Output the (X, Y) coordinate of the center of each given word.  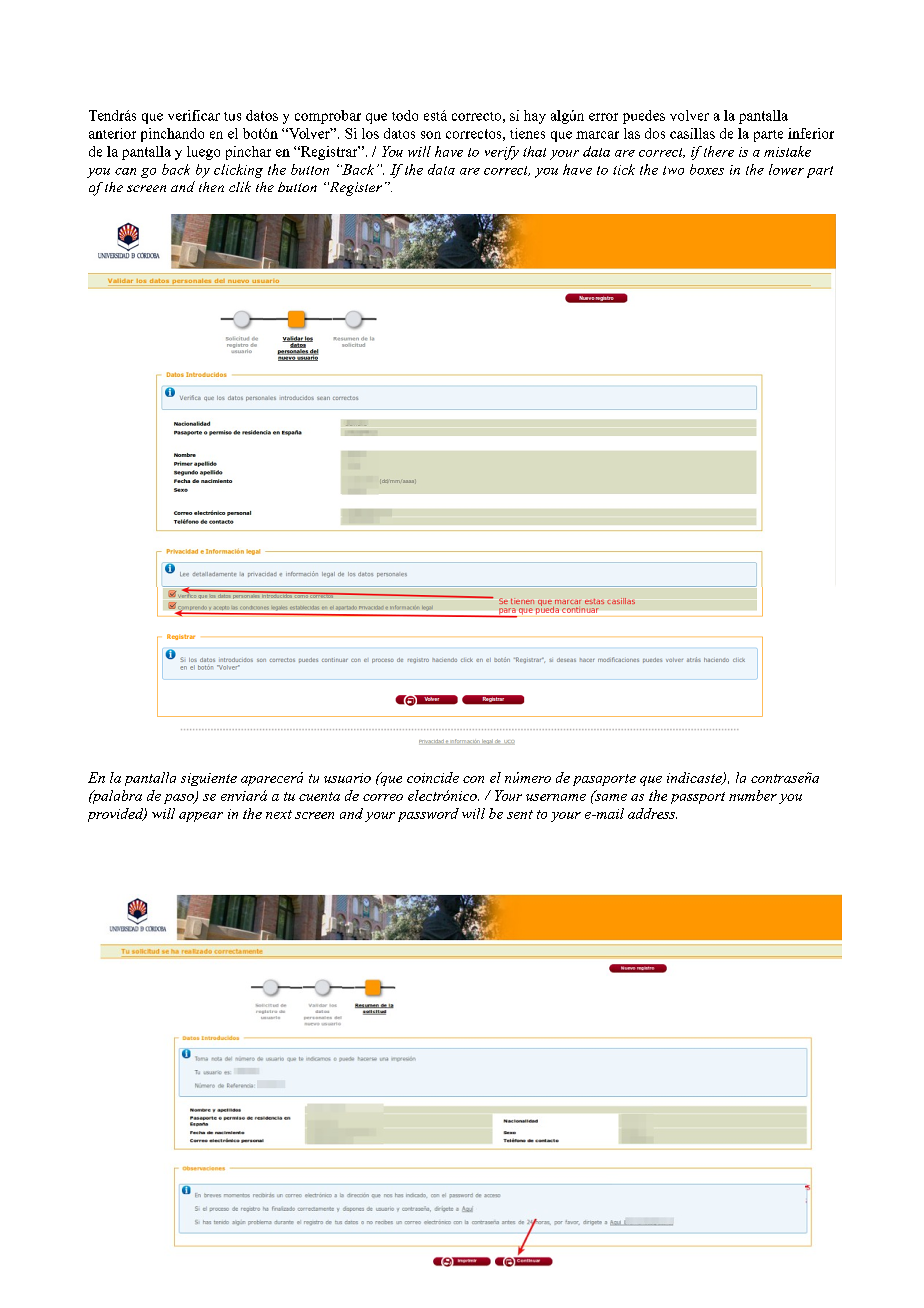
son (431, 135)
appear (201, 817)
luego (203, 153)
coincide (433, 777)
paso (180, 799)
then (211, 187)
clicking (238, 171)
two (673, 170)
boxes (707, 169)
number (753, 795)
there (719, 151)
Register (355, 189)
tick (624, 169)
